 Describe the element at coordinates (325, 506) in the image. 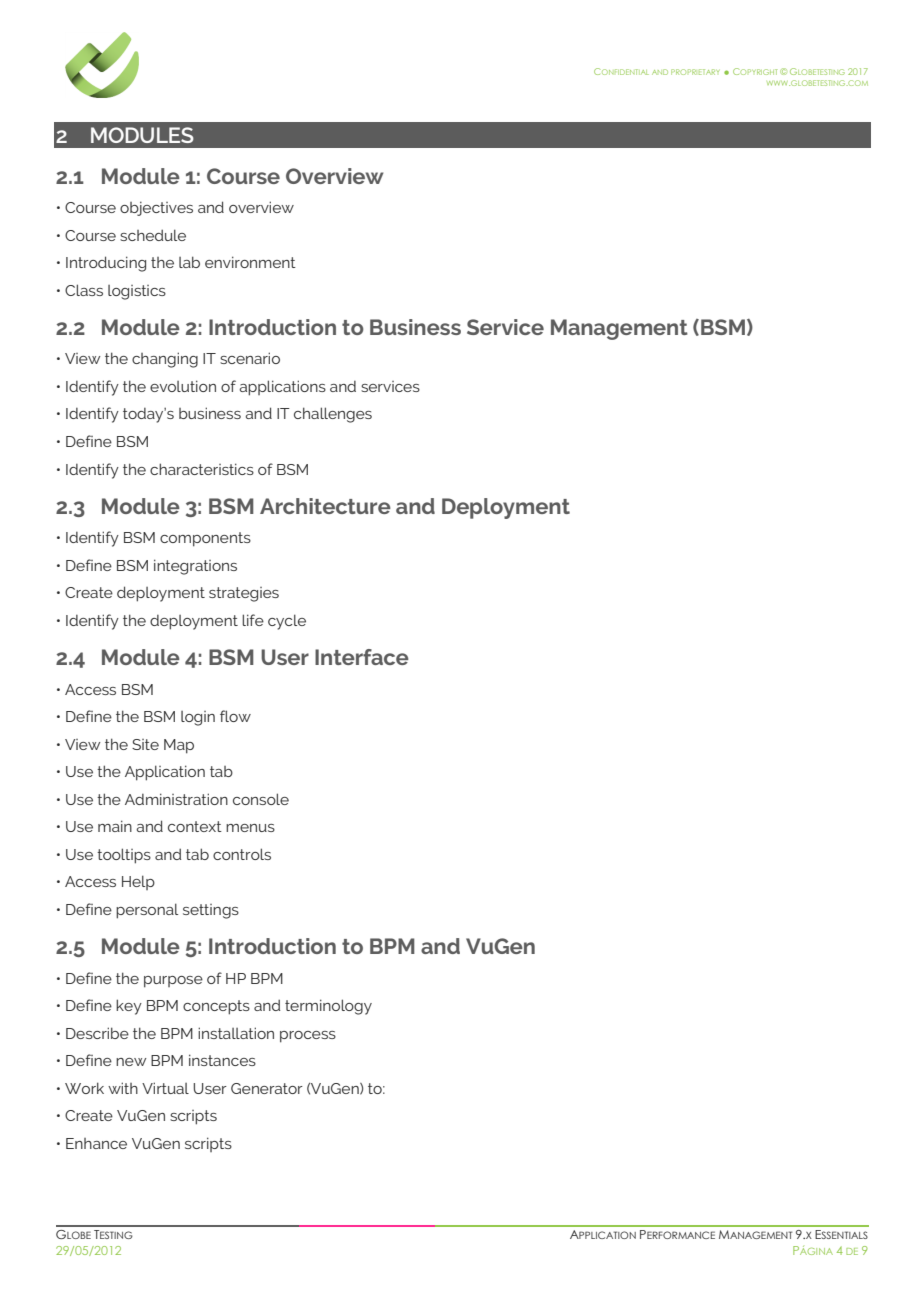

I see `Architecture` at that location.
